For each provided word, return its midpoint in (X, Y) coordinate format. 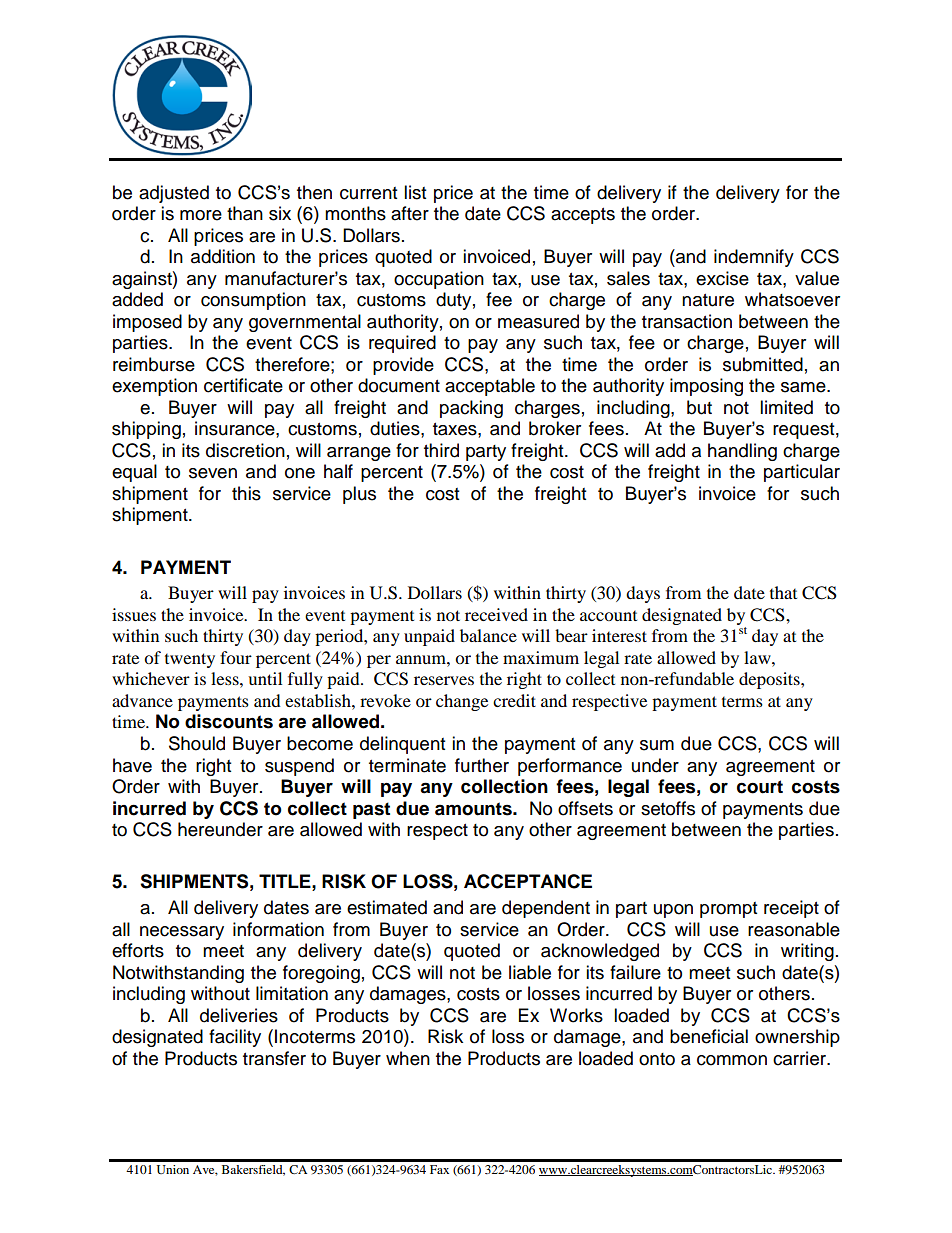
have (132, 765)
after (410, 213)
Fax (439, 1169)
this (246, 493)
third (441, 450)
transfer (274, 1058)
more (201, 215)
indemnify (754, 258)
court (760, 787)
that (783, 592)
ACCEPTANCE (528, 881)
